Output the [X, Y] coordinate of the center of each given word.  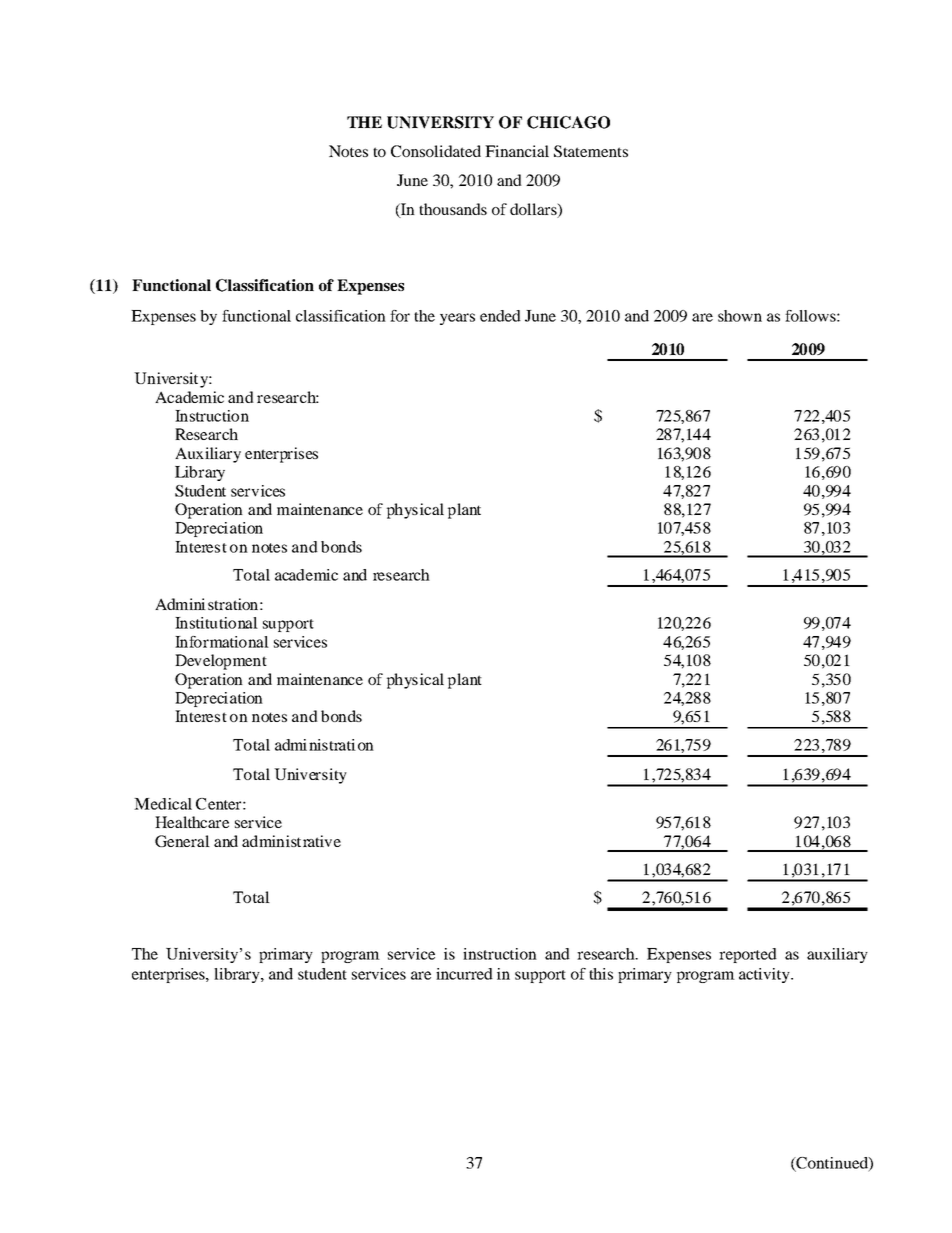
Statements [591, 151]
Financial [517, 151]
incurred [464, 974]
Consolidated [436, 151]
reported [748, 955]
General [182, 841]
